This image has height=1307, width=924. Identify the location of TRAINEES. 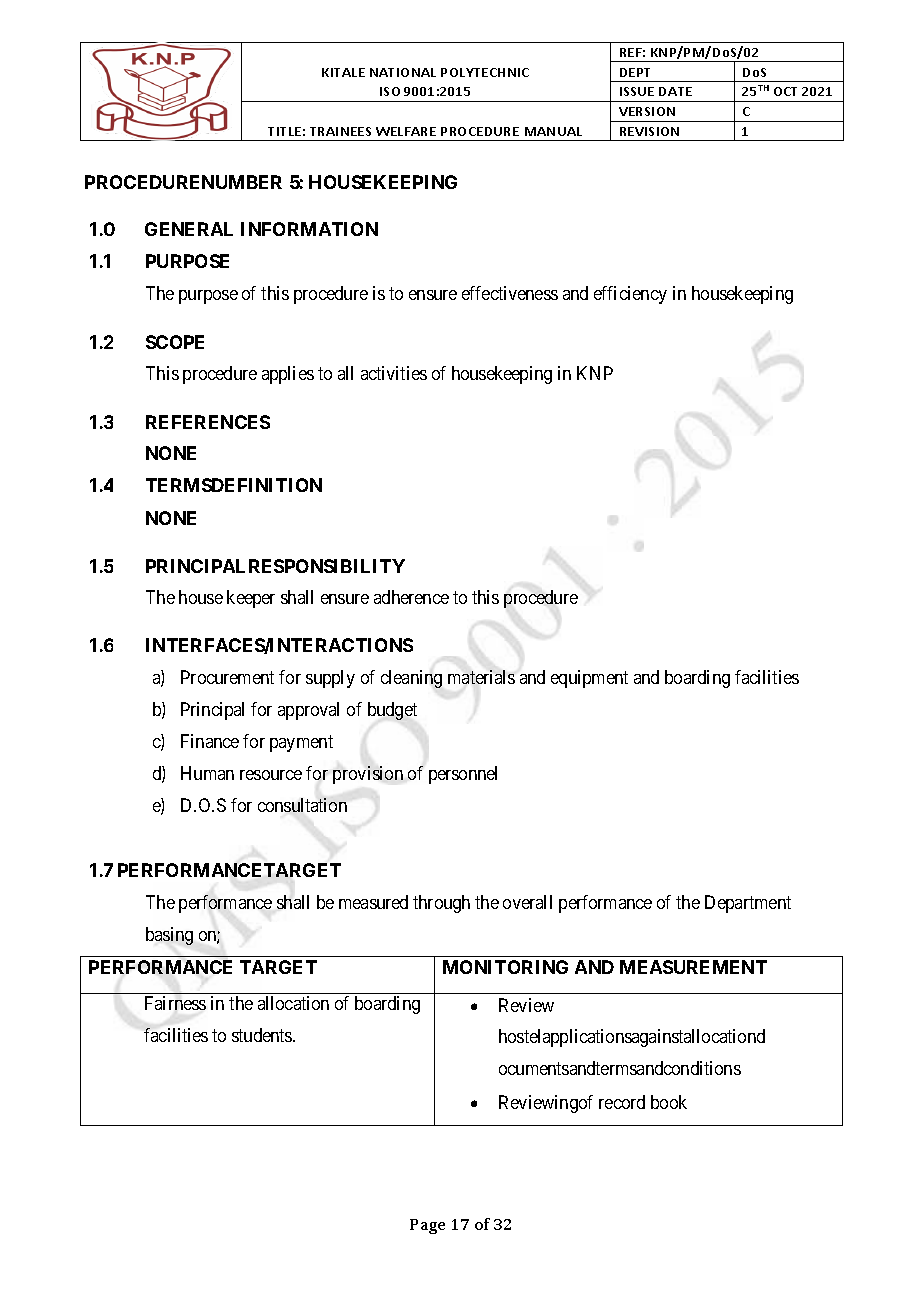
(340, 131).
